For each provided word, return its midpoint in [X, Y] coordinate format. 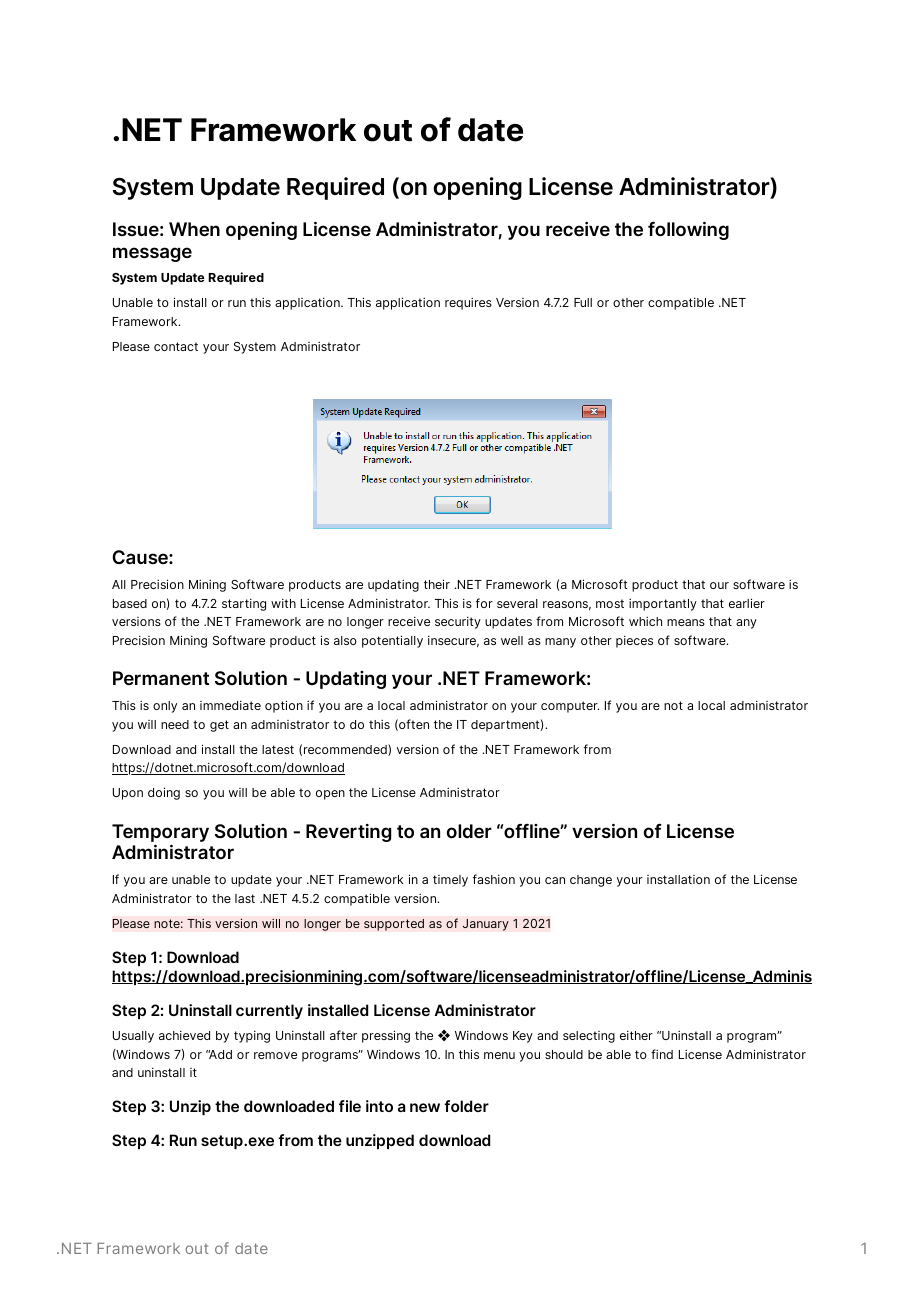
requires [468, 304]
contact [176, 346]
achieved [184, 1035]
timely [450, 881]
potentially [392, 641]
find [662, 1054]
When [194, 229]
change [591, 881]
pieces [634, 642]
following [688, 231]
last [245, 898]
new [425, 1107]
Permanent [161, 678]
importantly [663, 605]
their [437, 584]
